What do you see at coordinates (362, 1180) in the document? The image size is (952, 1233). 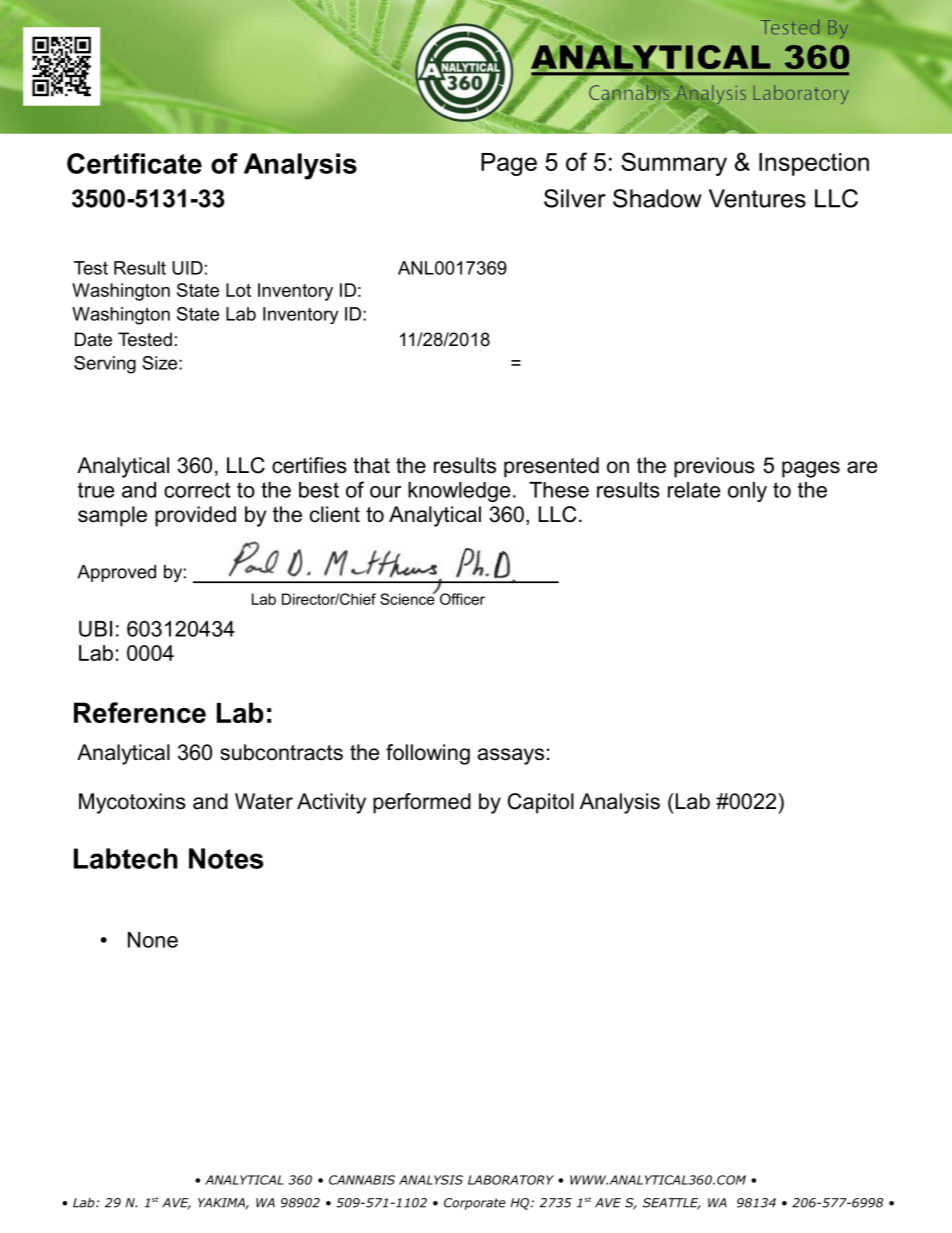 I see `CANNABIS` at bounding box center [362, 1180].
